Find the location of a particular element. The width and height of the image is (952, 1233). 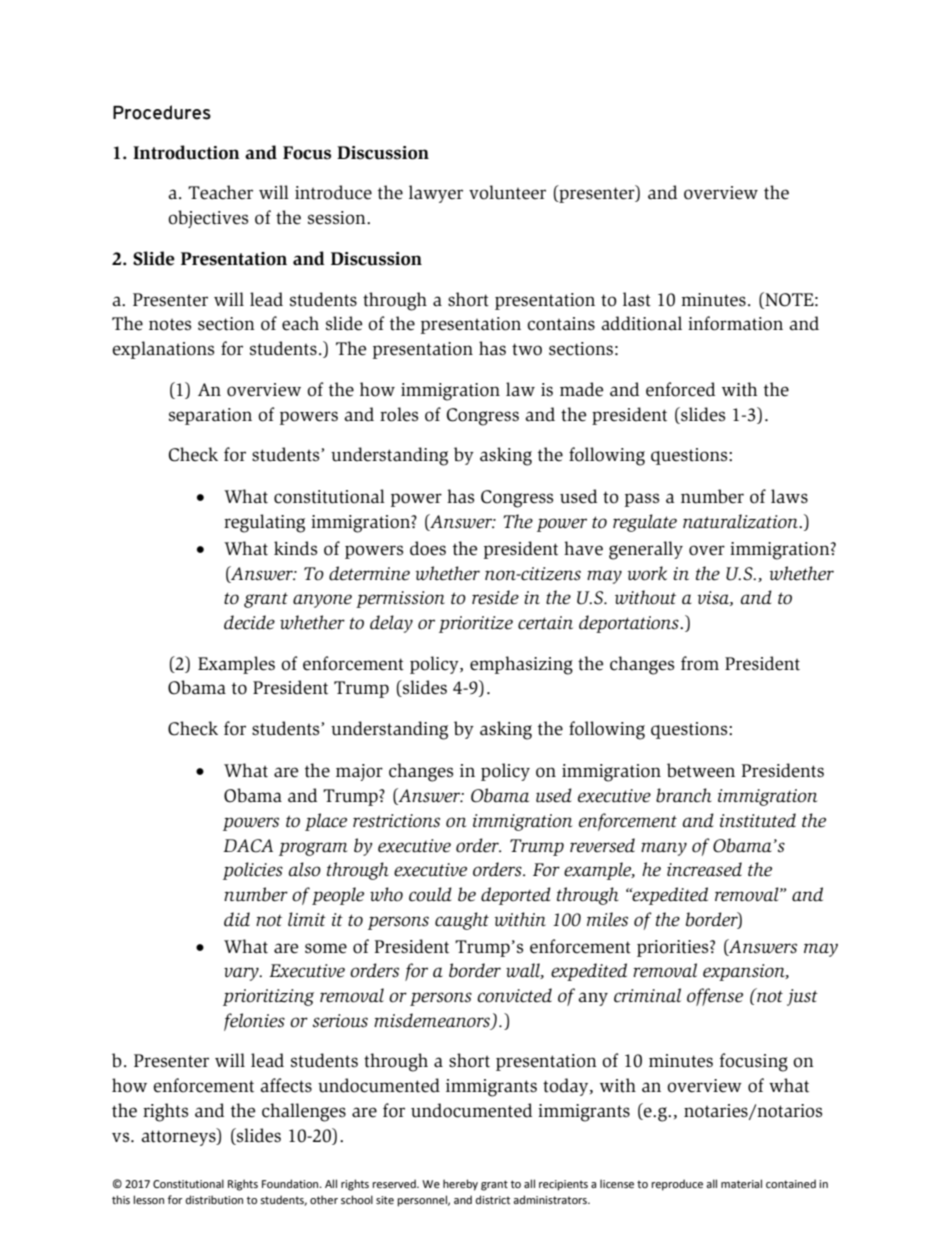

distribution is located at coordinates (214, 1199).
